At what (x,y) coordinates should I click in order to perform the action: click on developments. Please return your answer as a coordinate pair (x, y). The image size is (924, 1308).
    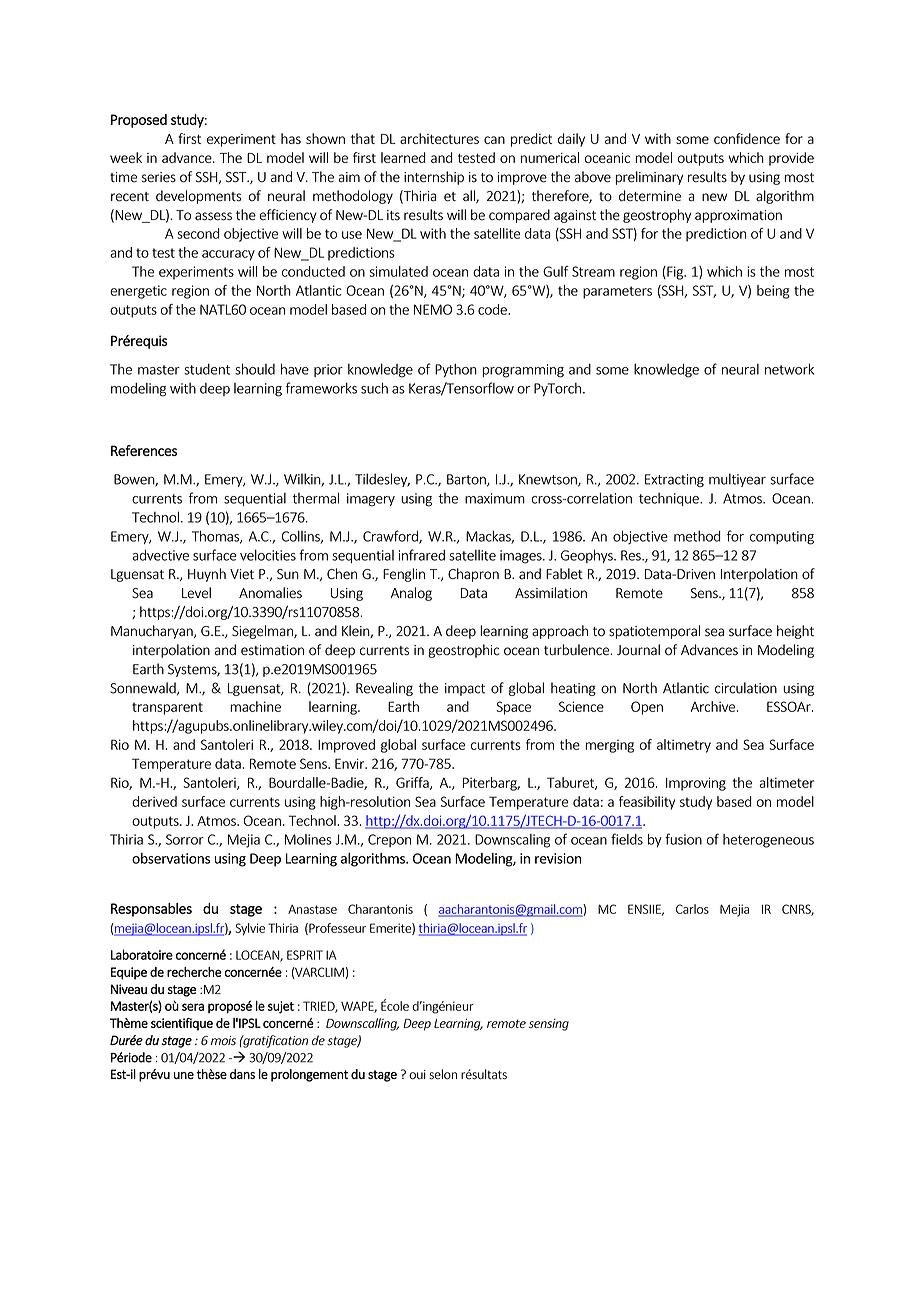
    Looking at the image, I should click on (199, 197).
